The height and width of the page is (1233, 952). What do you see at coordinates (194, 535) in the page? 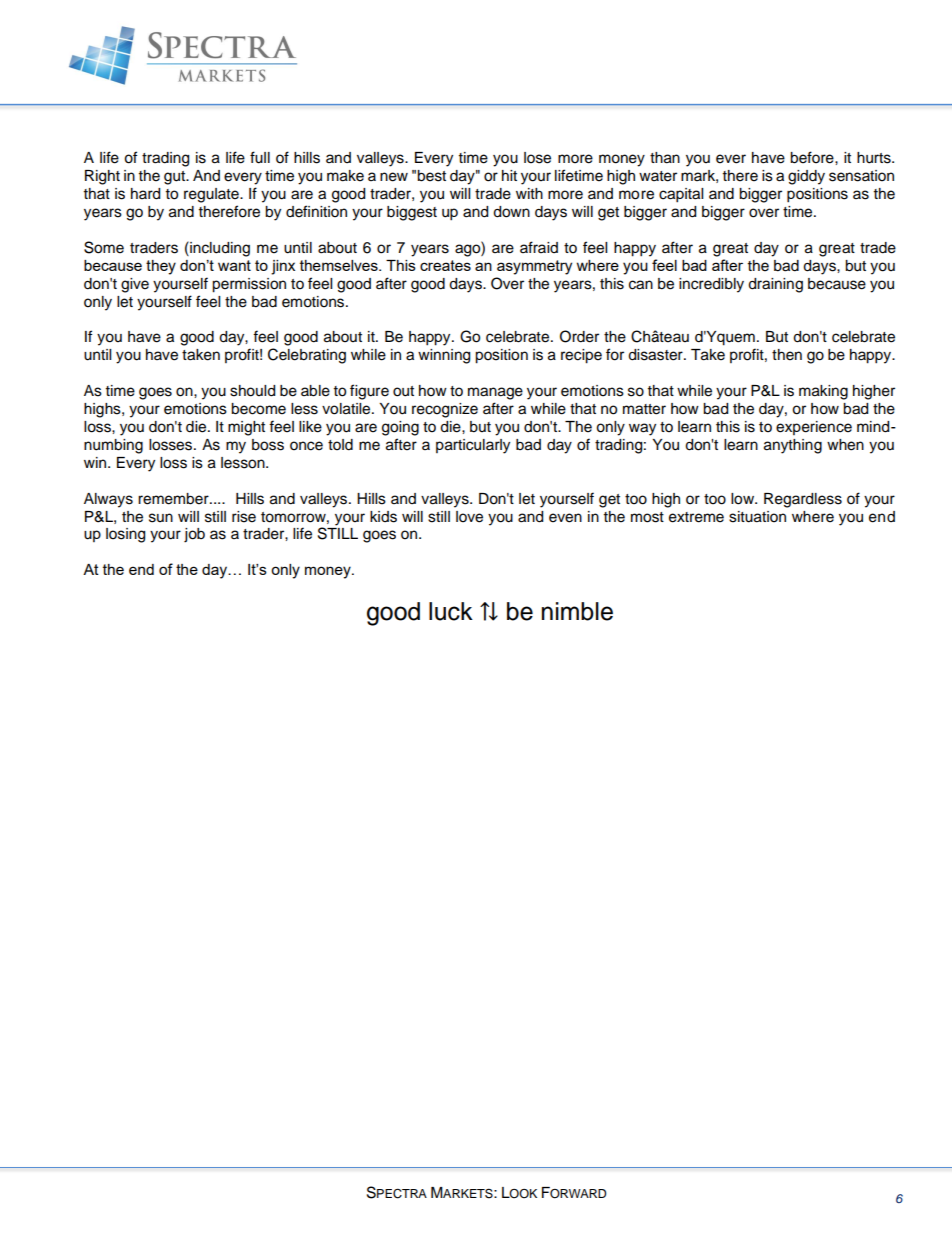
I see `job` at bounding box center [194, 535].
